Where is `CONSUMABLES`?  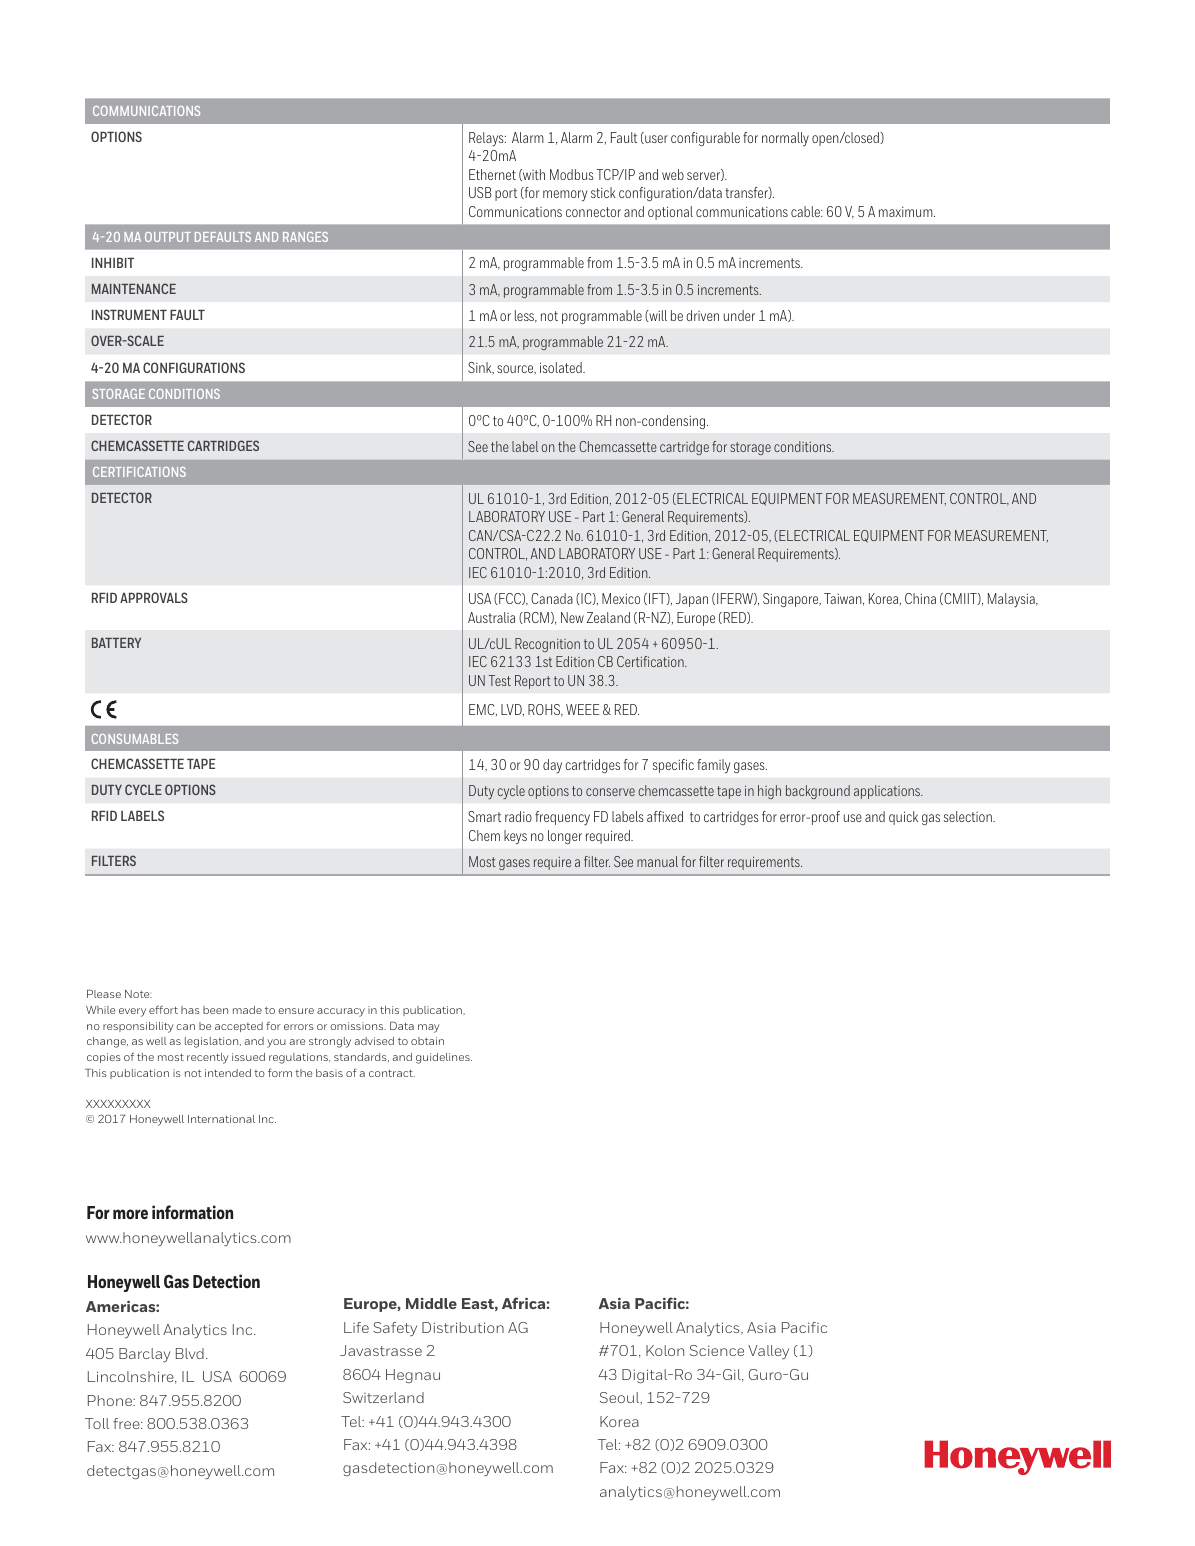
CONSUMABLES is located at coordinates (135, 739).
